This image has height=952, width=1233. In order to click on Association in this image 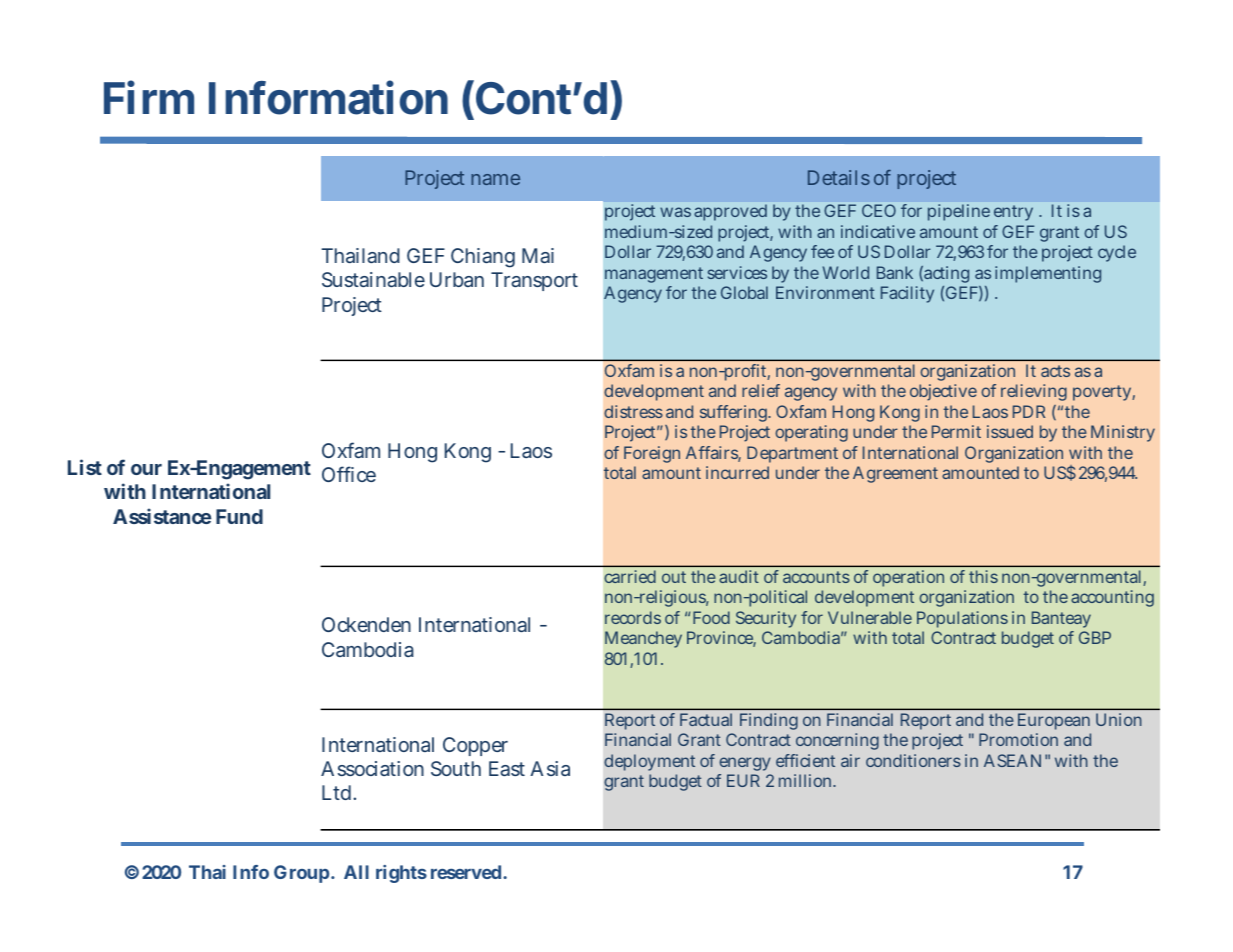, I will do `click(372, 768)`.
